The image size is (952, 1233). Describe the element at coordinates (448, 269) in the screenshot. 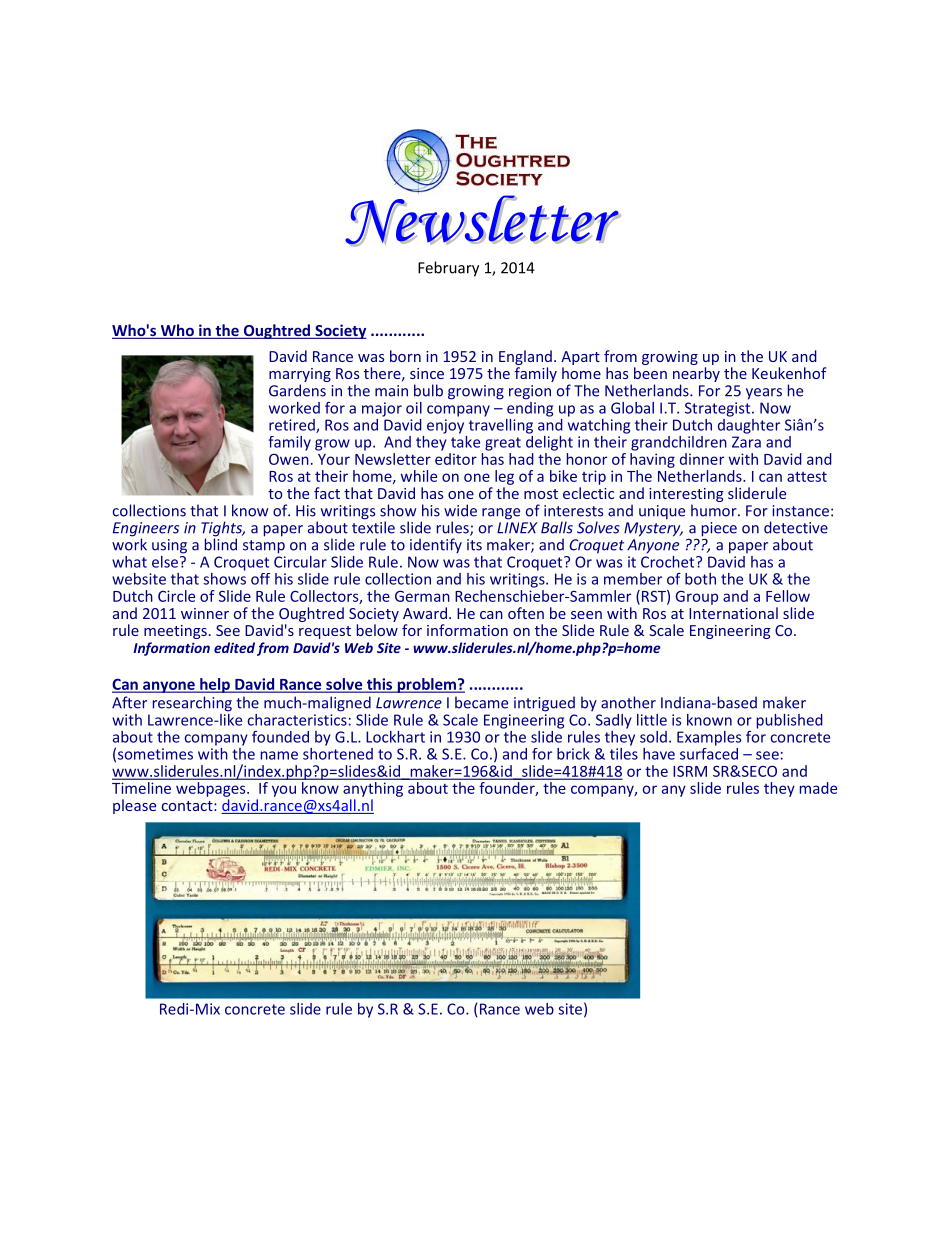

I see `February` at that location.
